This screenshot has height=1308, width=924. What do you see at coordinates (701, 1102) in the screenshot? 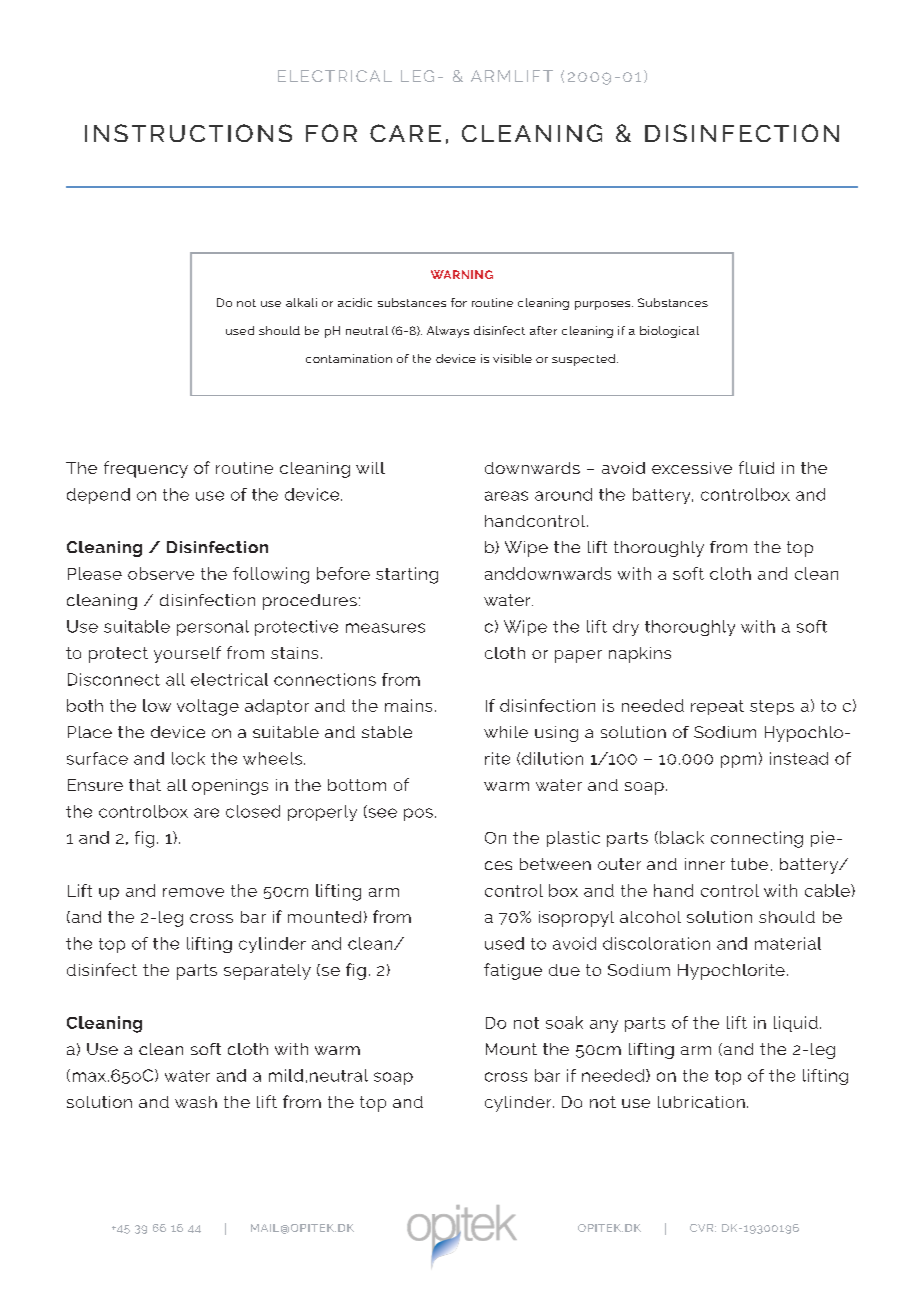
I see `lubrication` at bounding box center [701, 1102].
